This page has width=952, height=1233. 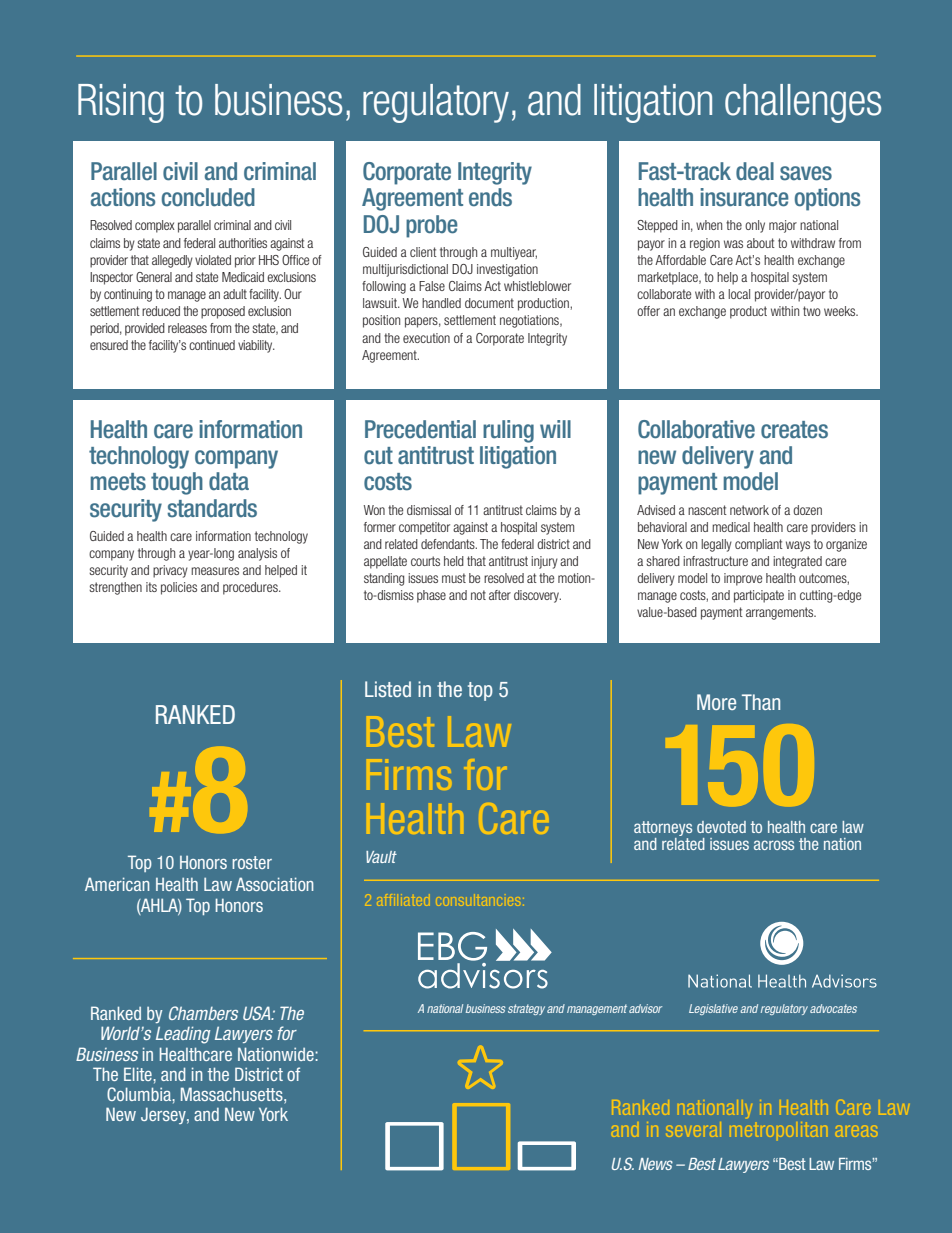 What do you see at coordinates (208, 197) in the page?
I see `concluded` at bounding box center [208, 197].
